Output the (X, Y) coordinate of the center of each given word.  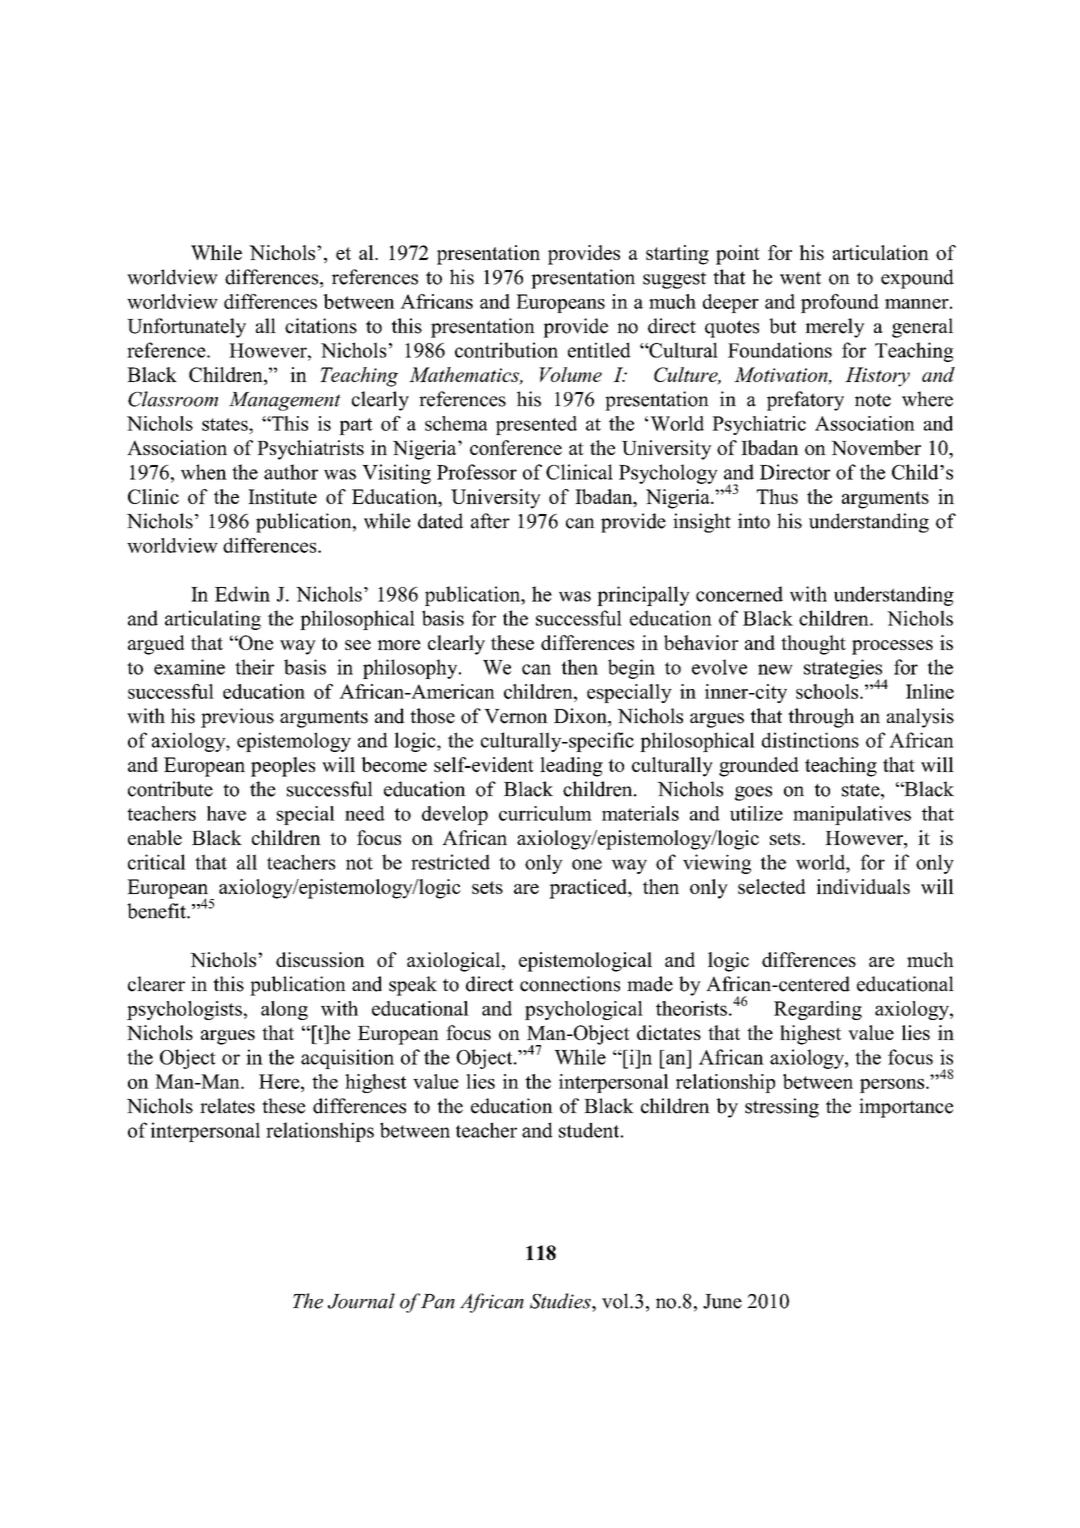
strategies (844, 670)
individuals (863, 886)
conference (516, 447)
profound (840, 303)
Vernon (516, 716)
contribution (506, 350)
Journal (361, 1301)
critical (157, 862)
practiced (589, 889)
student (590, 1130)
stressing (782, 1108)
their (254, 667)
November (876, 447)
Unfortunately (186, 328)
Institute (282, 496)
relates (227, 1106)
